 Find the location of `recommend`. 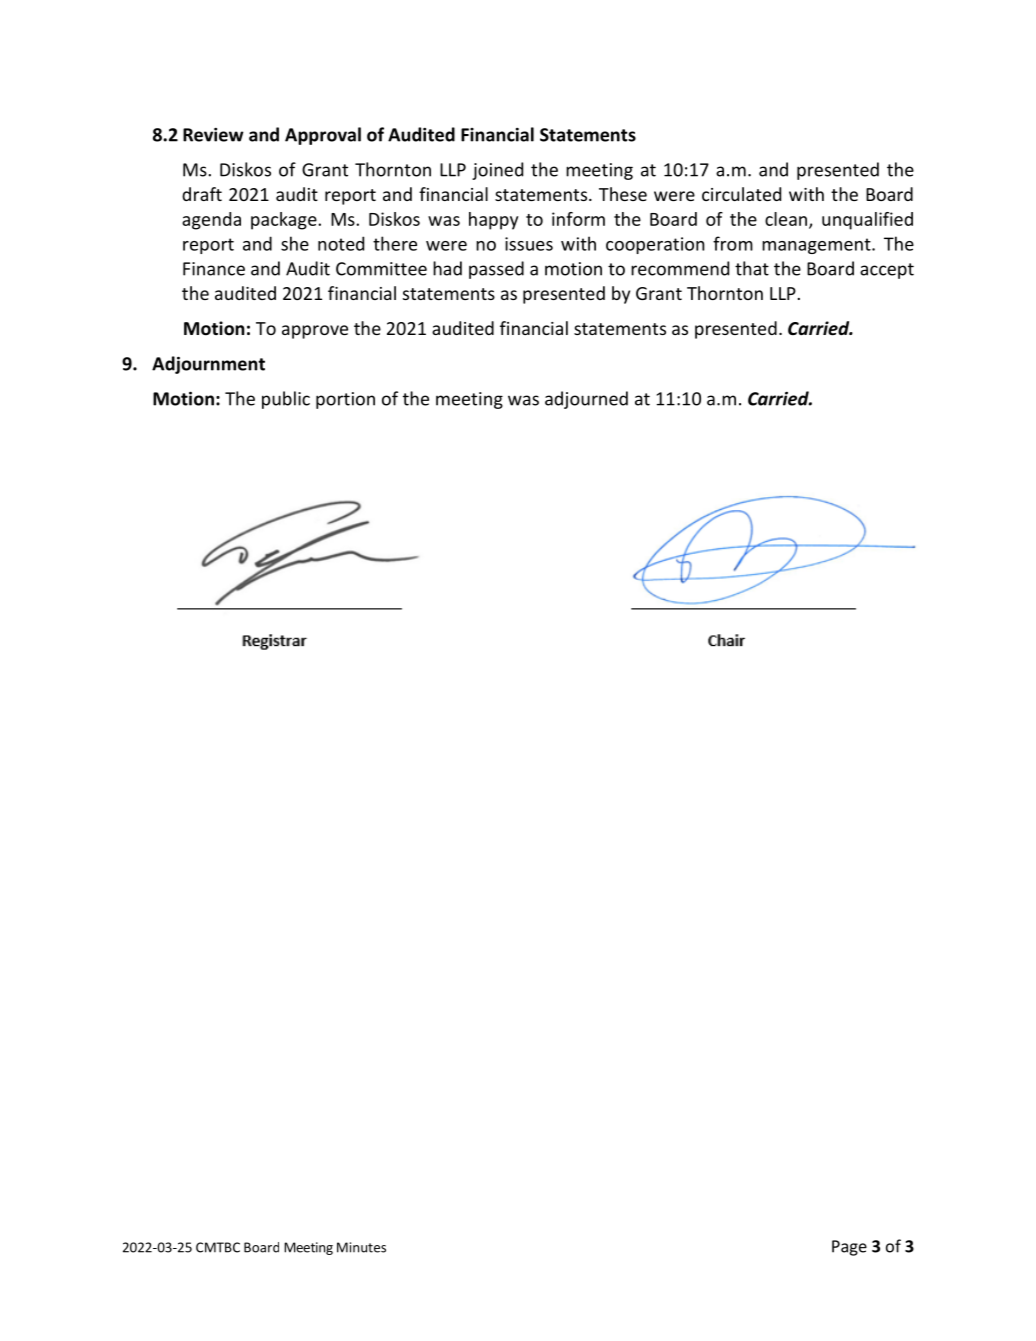

recommend is located at coordinates (680, 268).
